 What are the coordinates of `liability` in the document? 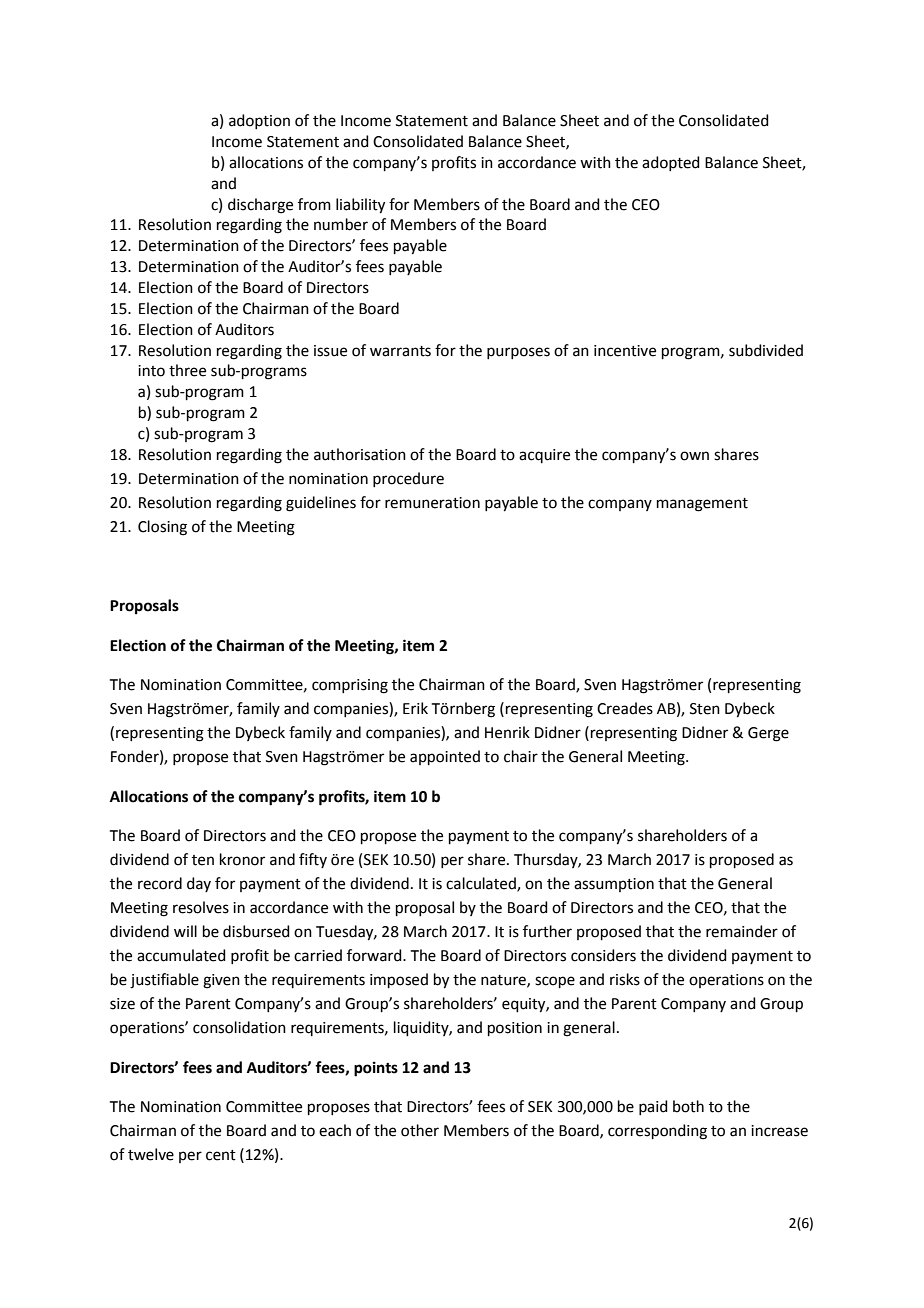 It's located at (360, 206).
